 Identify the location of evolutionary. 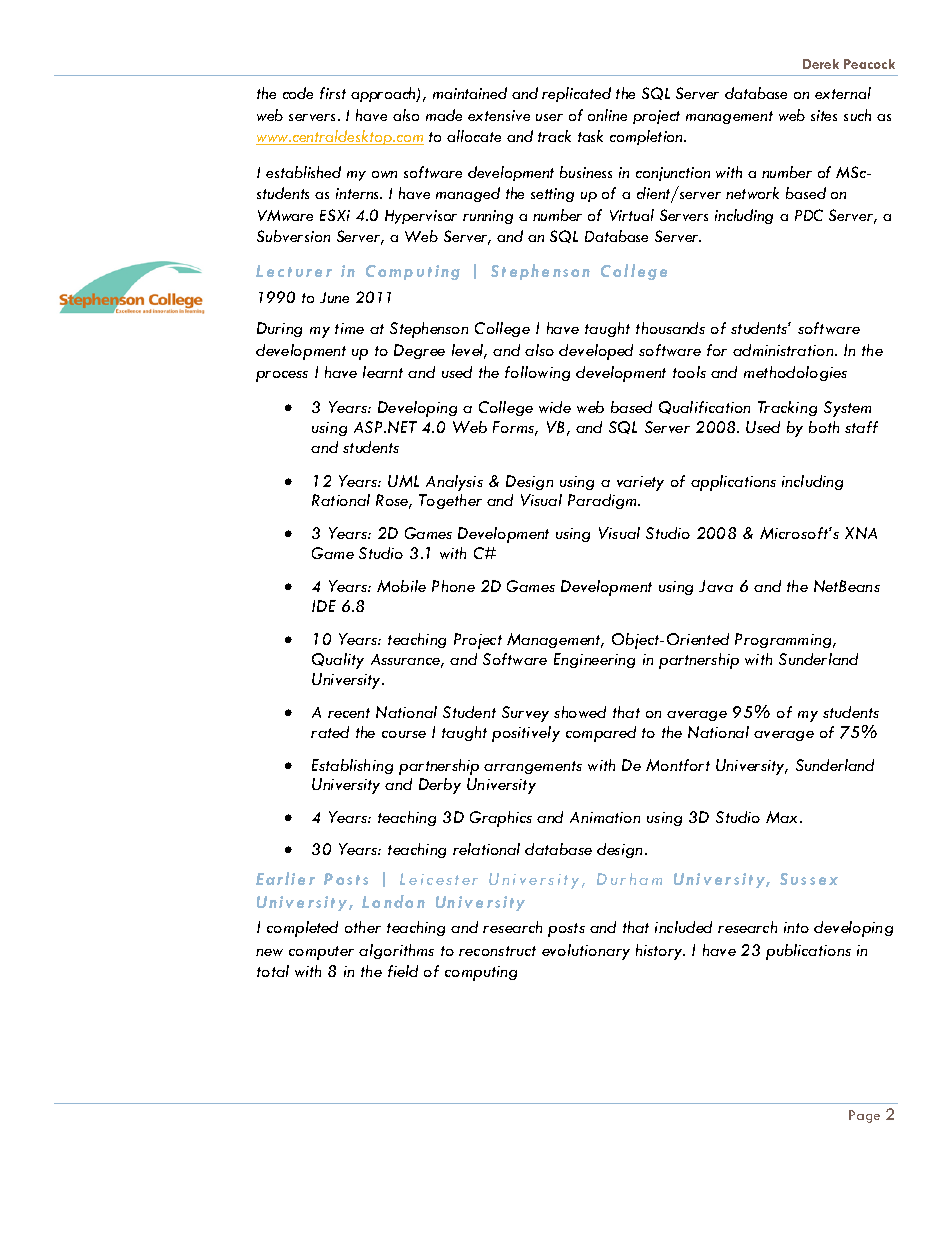
(586, 952).
